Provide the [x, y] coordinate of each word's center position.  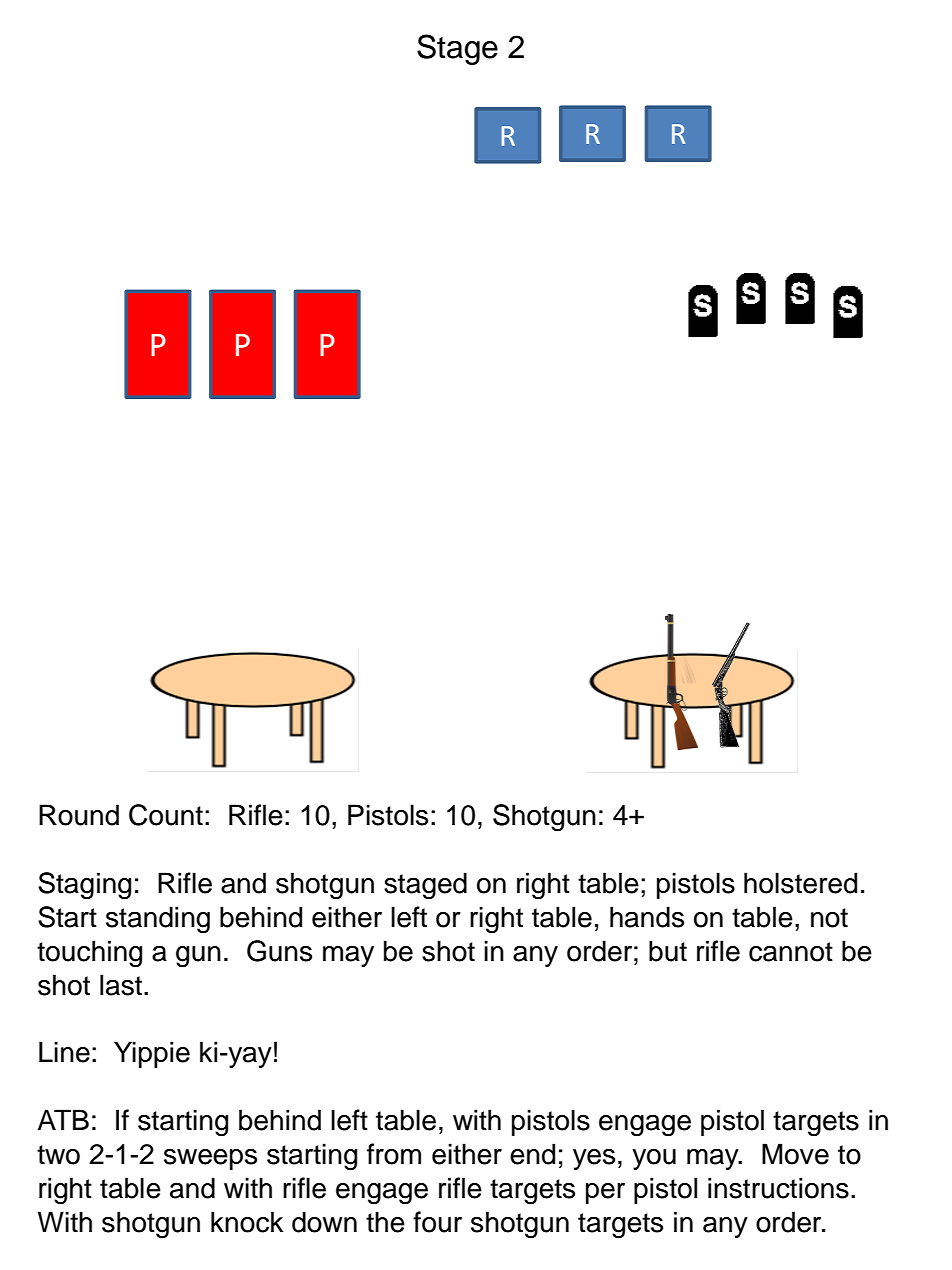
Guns [279, 951]
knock [247, 1222]
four [437, 1222]
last [122, 985]
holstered [800, 883]
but [668, 951]
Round [79, 815]
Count [166, 815]
